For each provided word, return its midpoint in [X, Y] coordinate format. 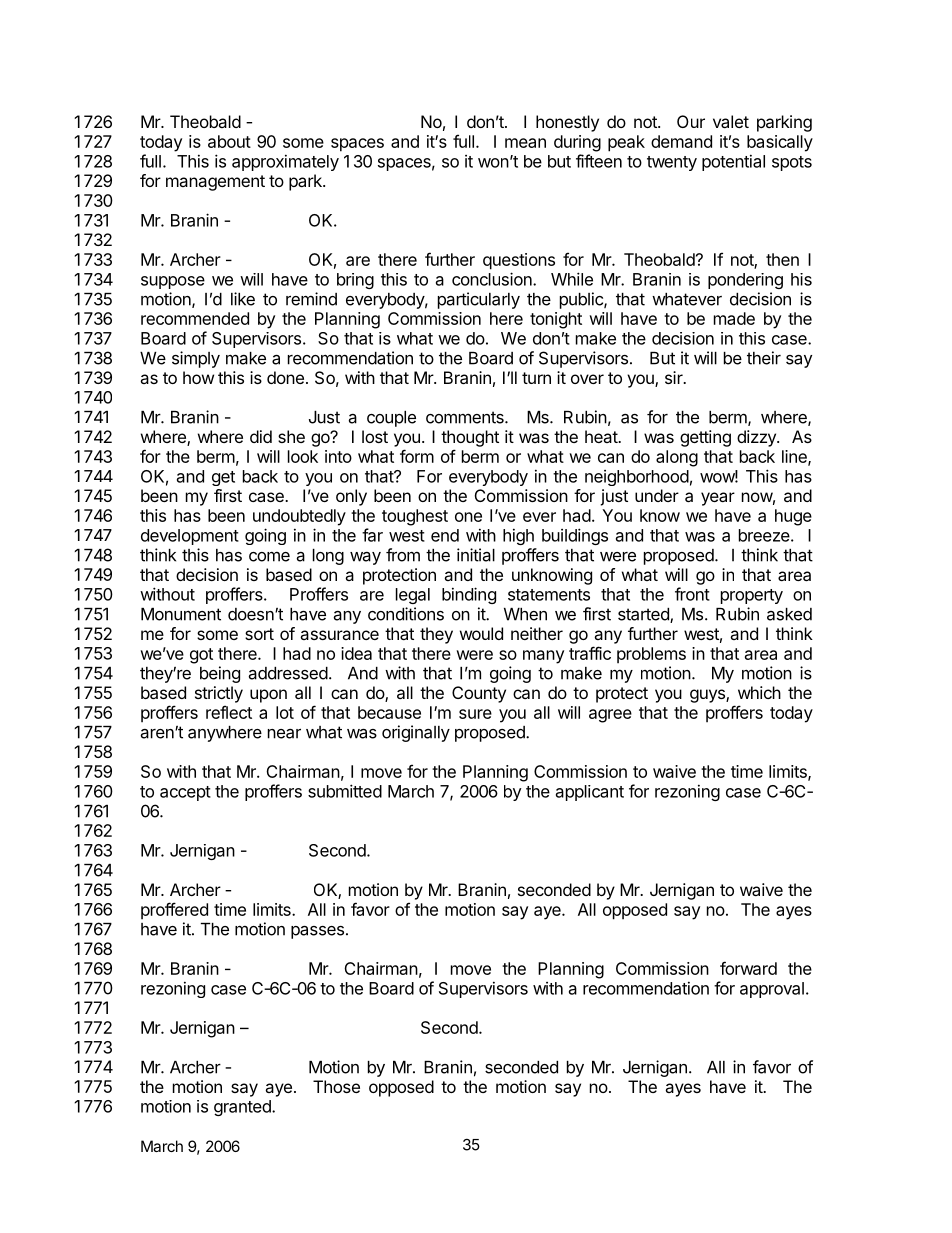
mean [525, 143]
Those [336, 1086]
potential [733, 162]
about [229, 141]
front [692, 594]
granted [243, 1108]
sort [259, 634]
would [481, 633]
